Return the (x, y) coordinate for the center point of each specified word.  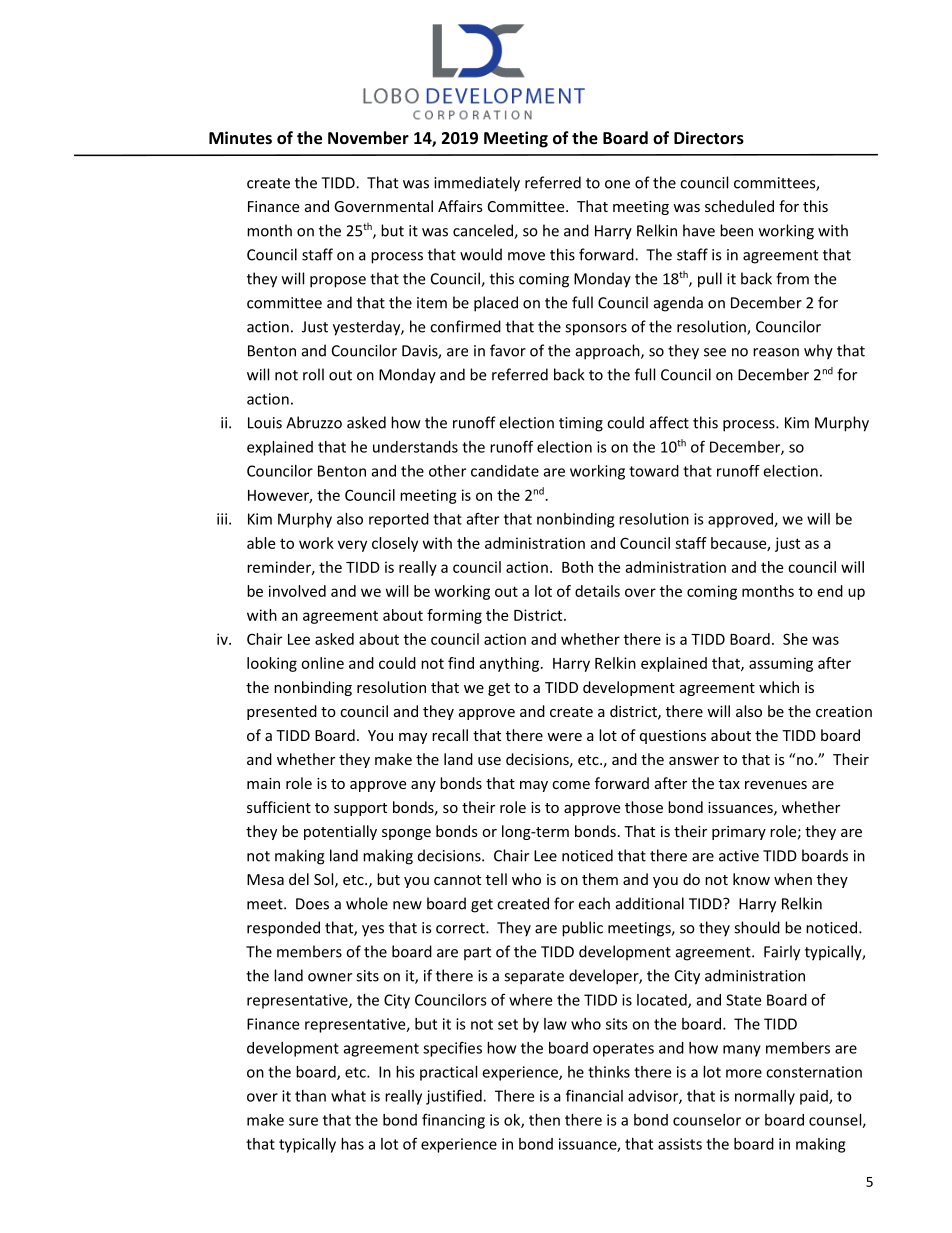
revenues (776, 785)
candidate (505, 471)
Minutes (240, 137)
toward (654, 471)
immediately (477, 184)
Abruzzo (314, 422)
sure (303, 1121)
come (571, 785)
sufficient (279, 807)
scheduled (739, 206)
